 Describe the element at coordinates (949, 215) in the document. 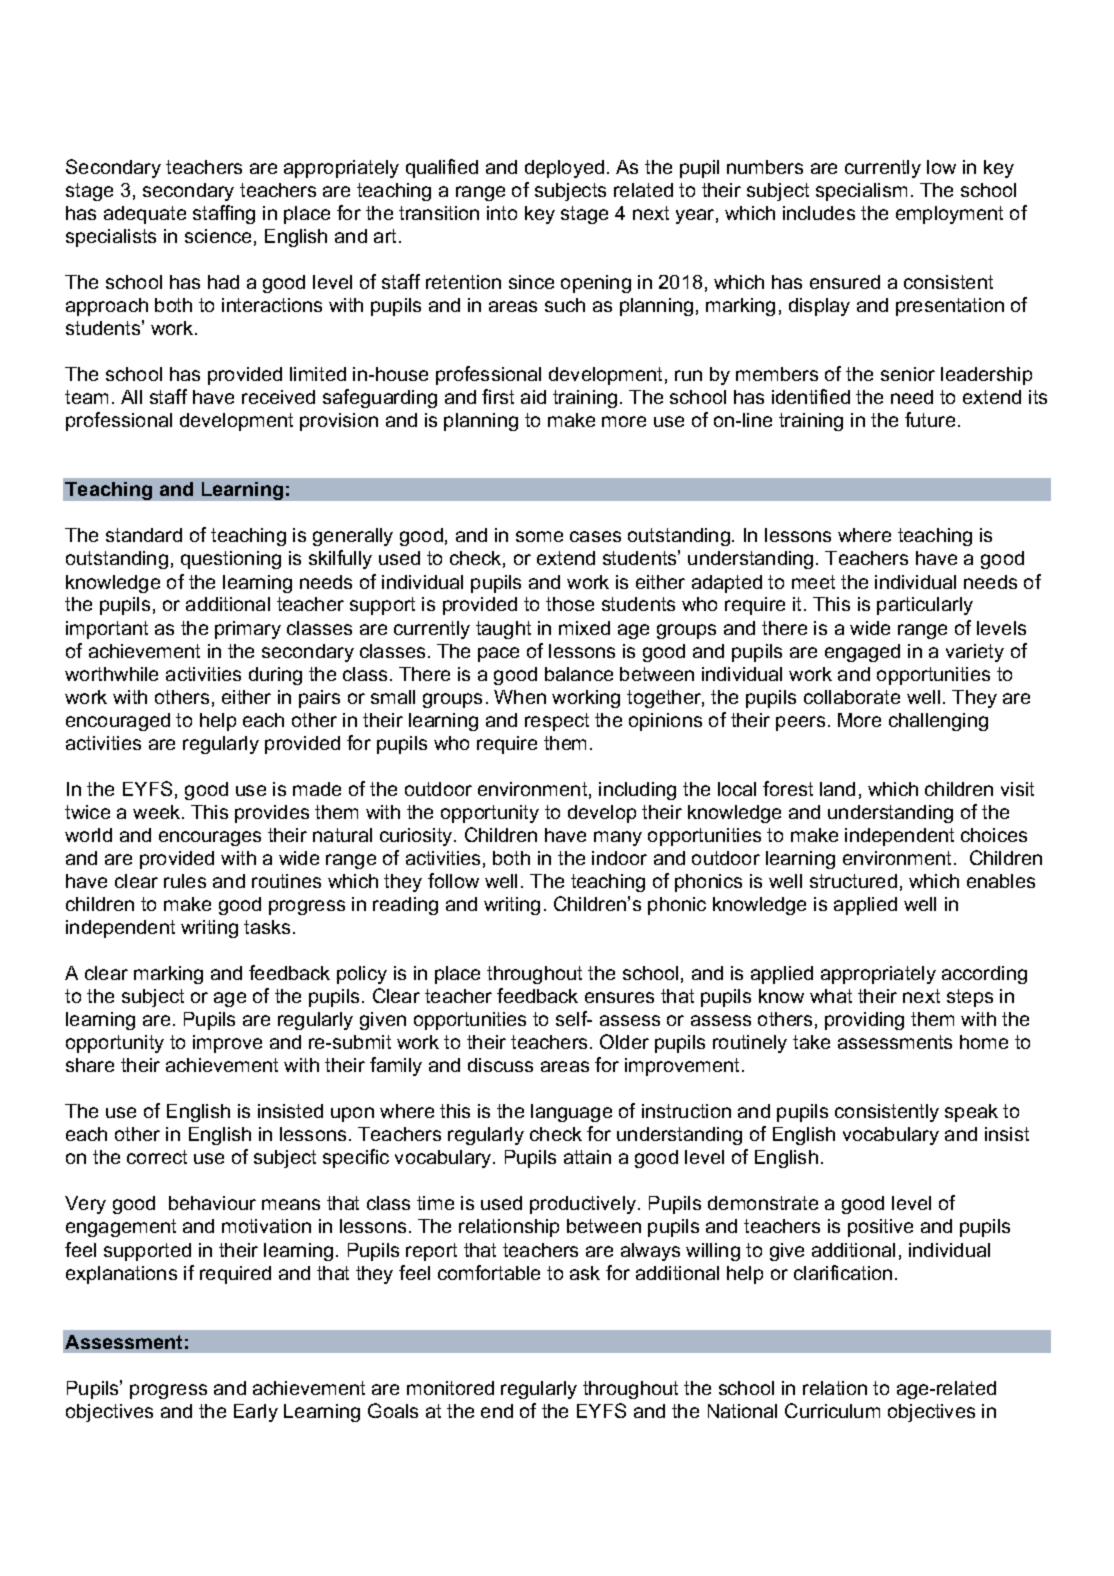

I see `employment` at that location.
